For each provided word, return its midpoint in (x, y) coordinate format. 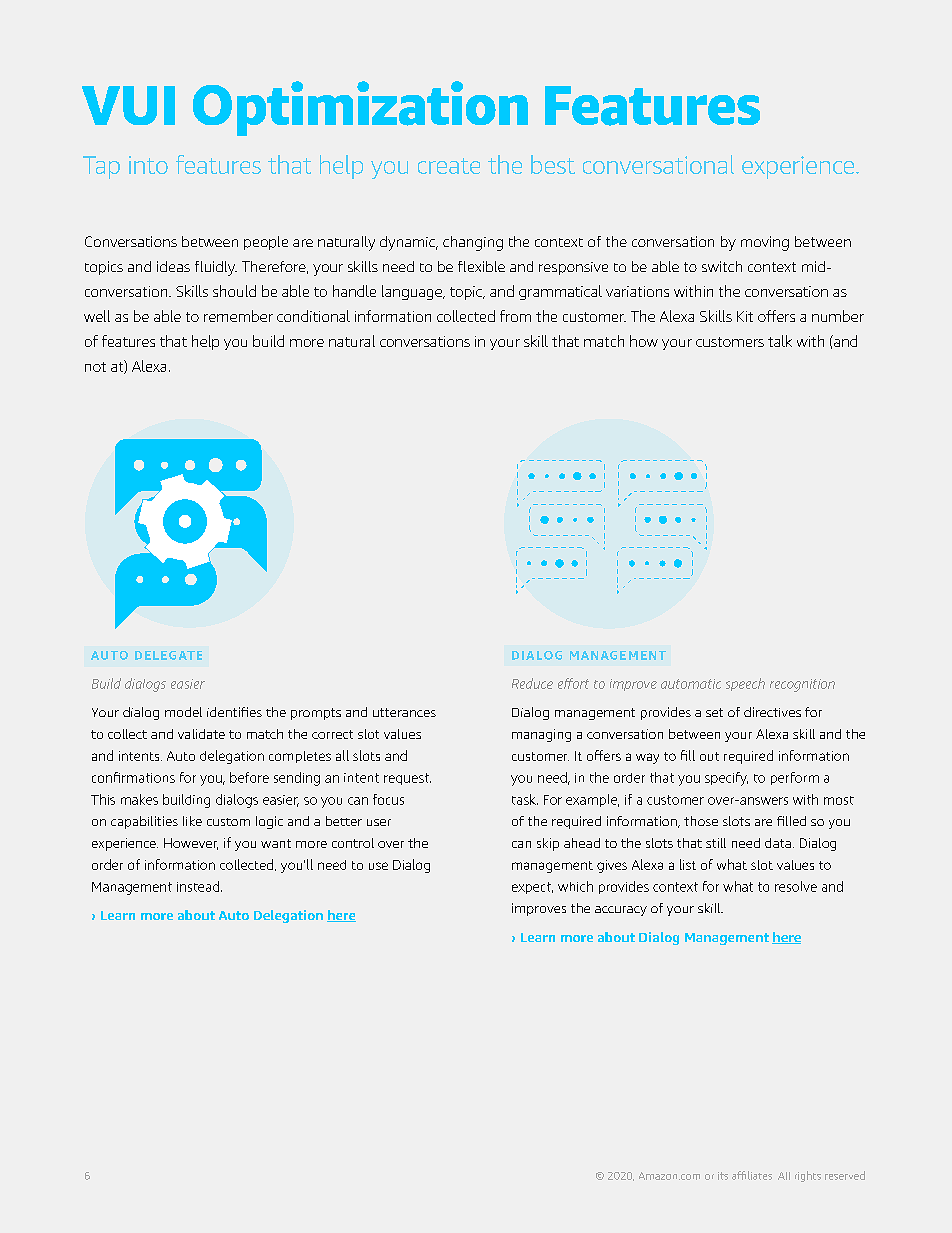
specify (726, 779)
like (192, 821)
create (449, 166)
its (723, 1176)
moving (765, 243)
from (515, 316)
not (95, 367)
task (525, 799)
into (148, 165)
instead (199, 886)
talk (780, 341)
